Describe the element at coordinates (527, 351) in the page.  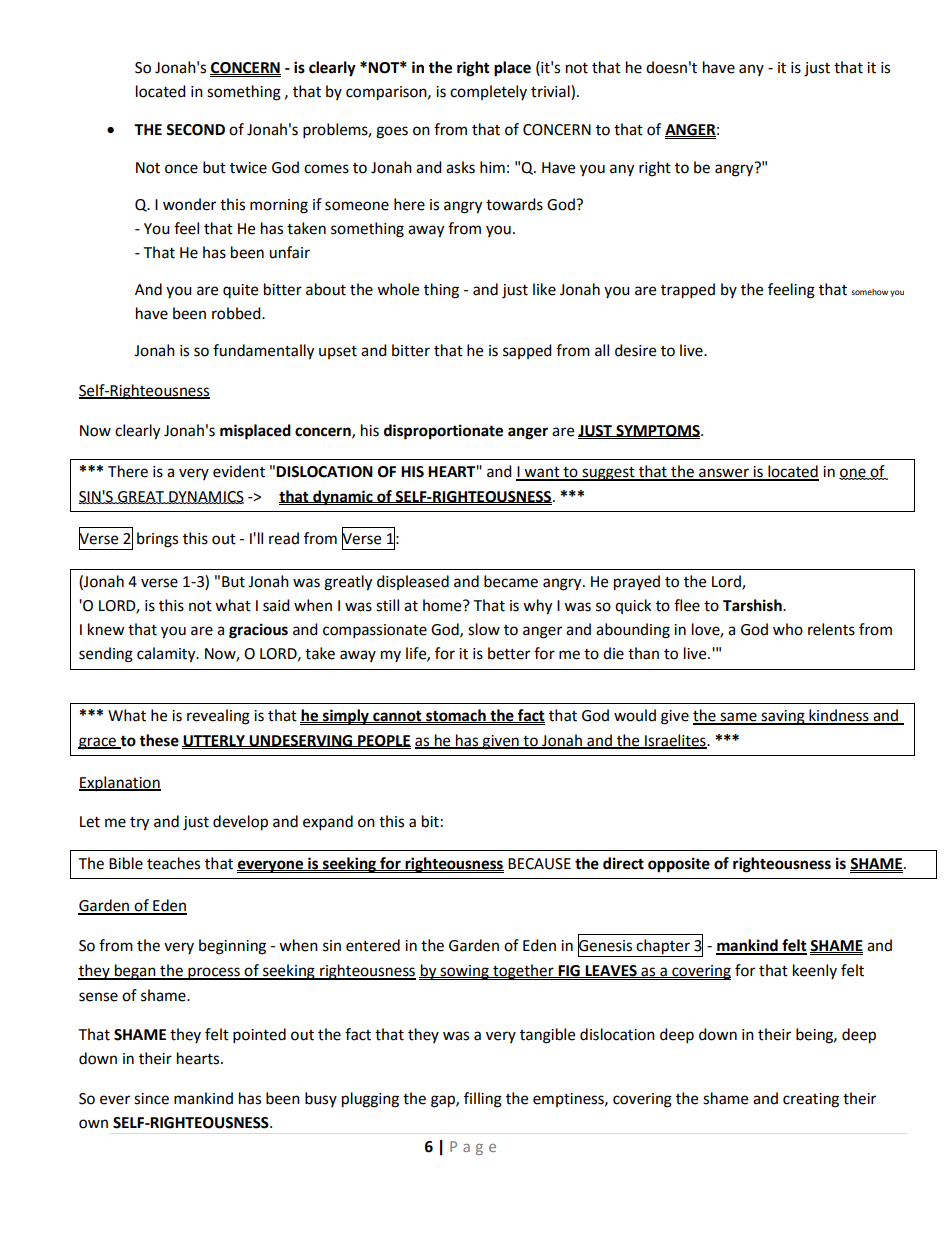
I see `sapped` at that location.
